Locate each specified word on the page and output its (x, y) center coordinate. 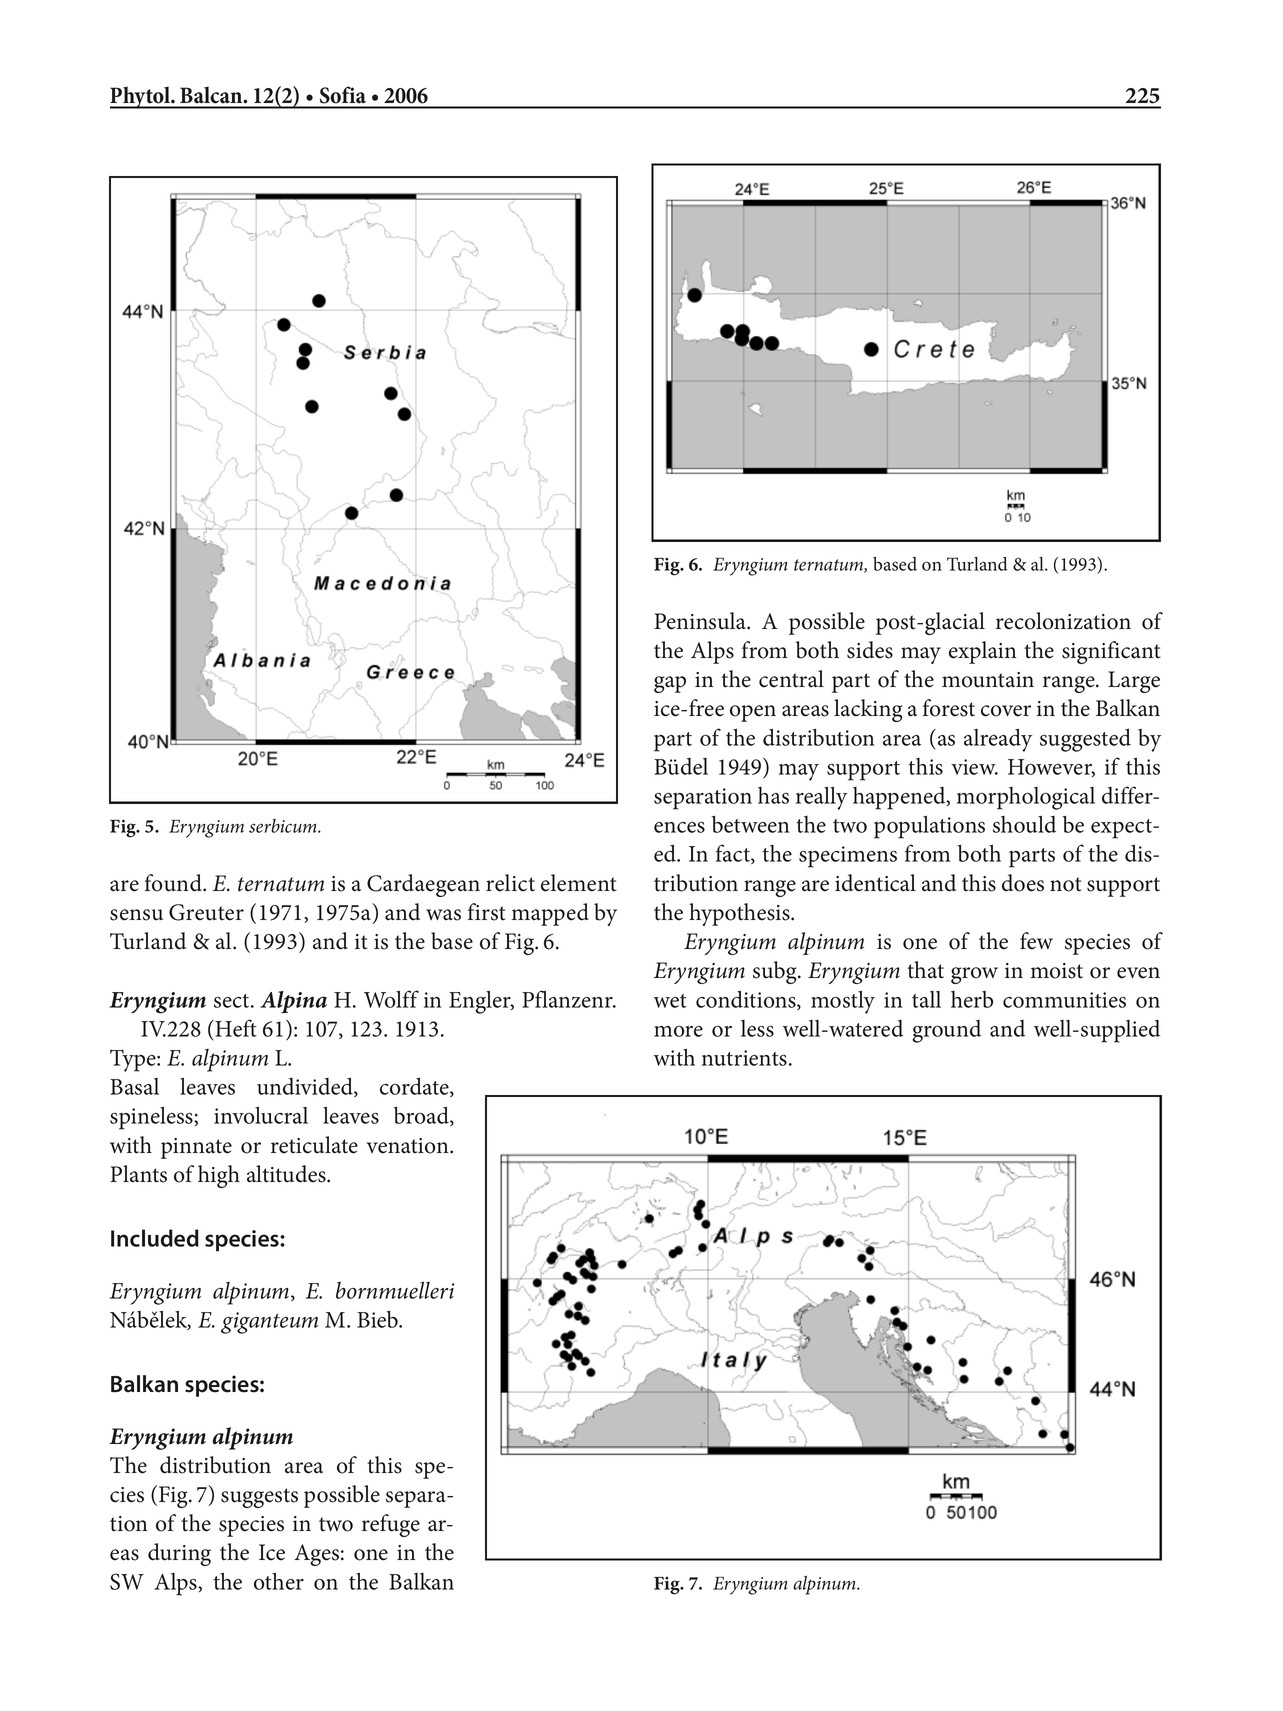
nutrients (744, 1058)
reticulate (314, 1145)
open (753, 713)
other (279, 1581)
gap (670, 684)
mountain (988, 680)
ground (946, 1031)
